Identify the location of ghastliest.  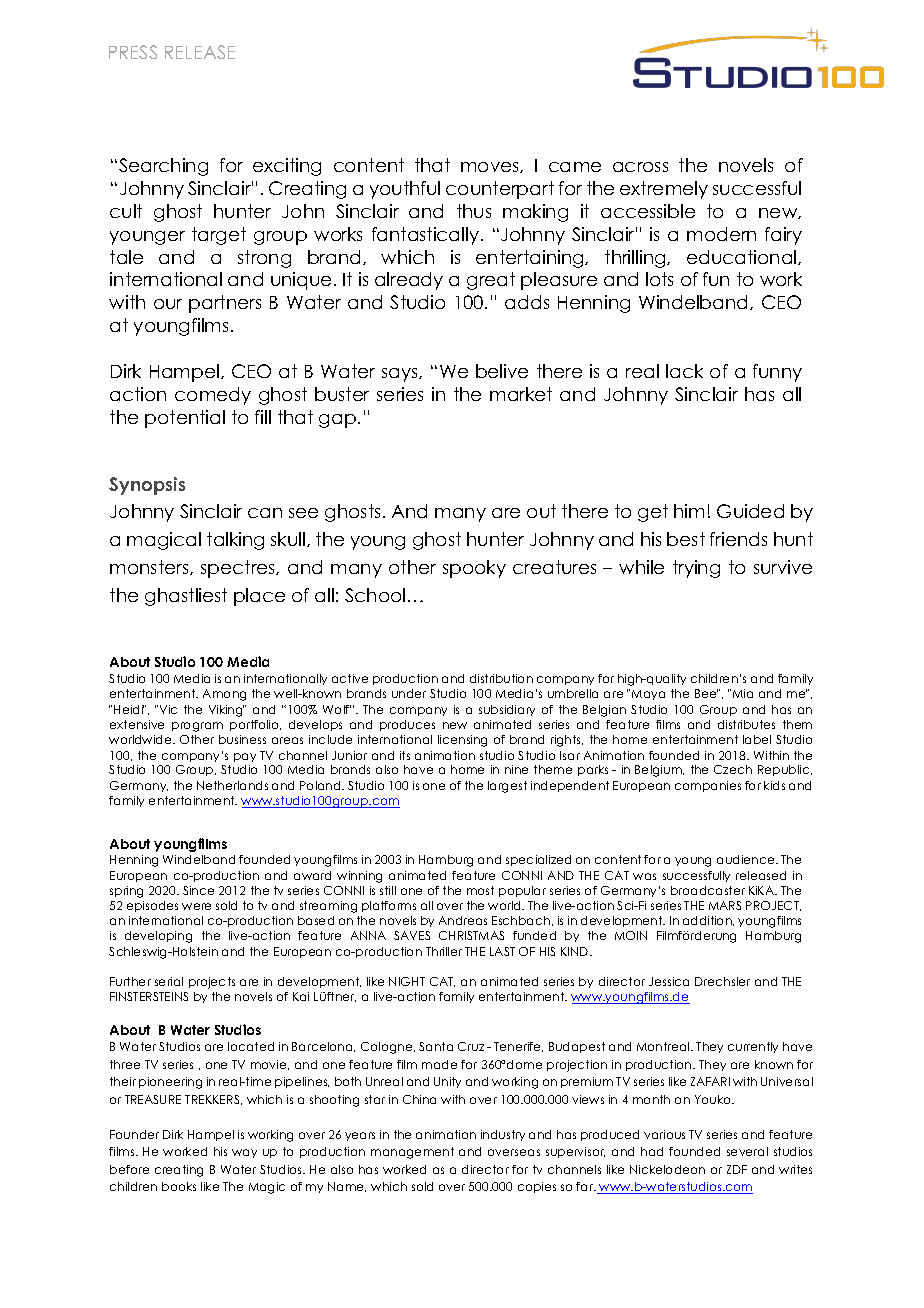
(186, 597).
